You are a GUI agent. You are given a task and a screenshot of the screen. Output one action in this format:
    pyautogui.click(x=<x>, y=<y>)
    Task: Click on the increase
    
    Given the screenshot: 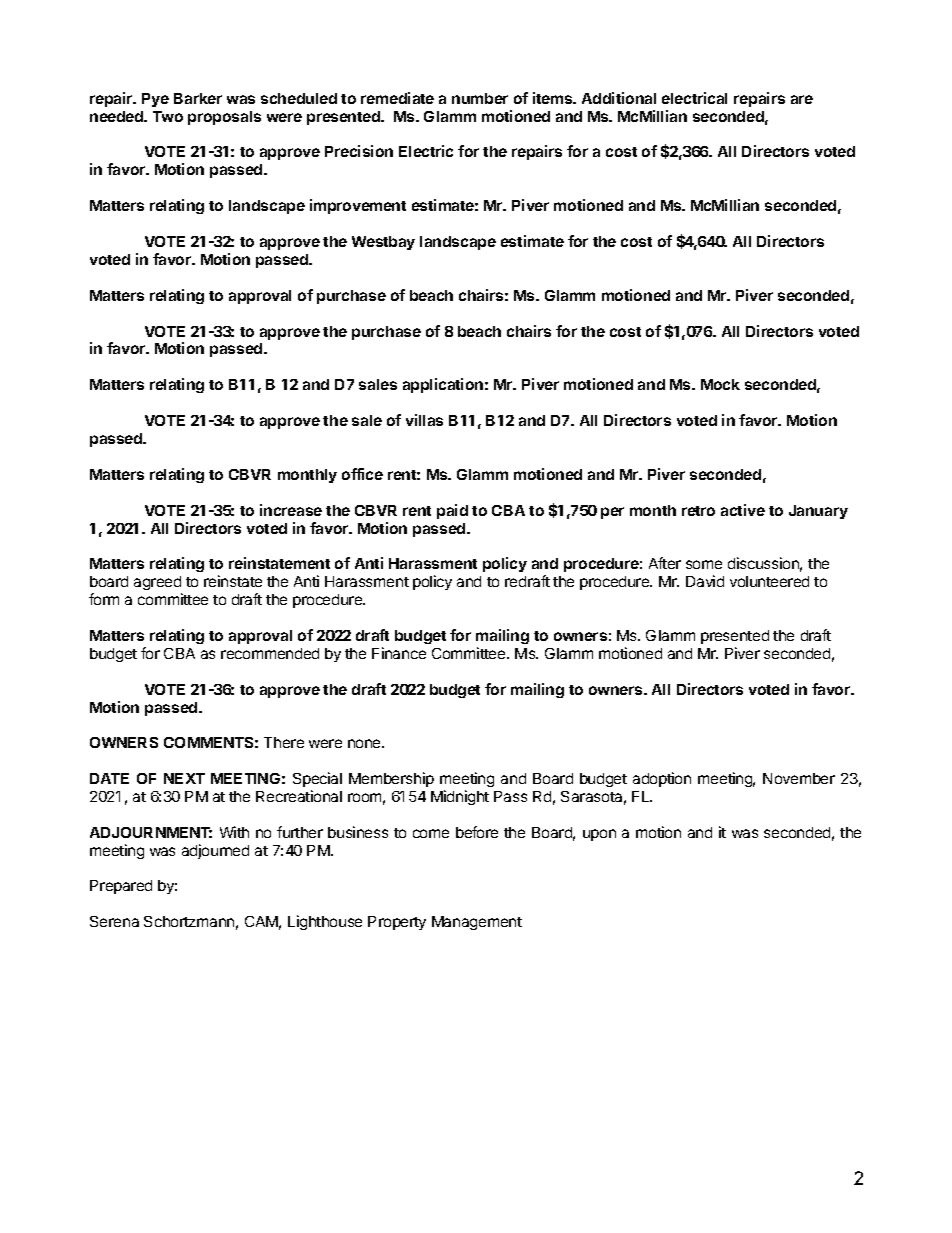 What is the action you would take?
    pyautogui.click(x=291, y=510)
